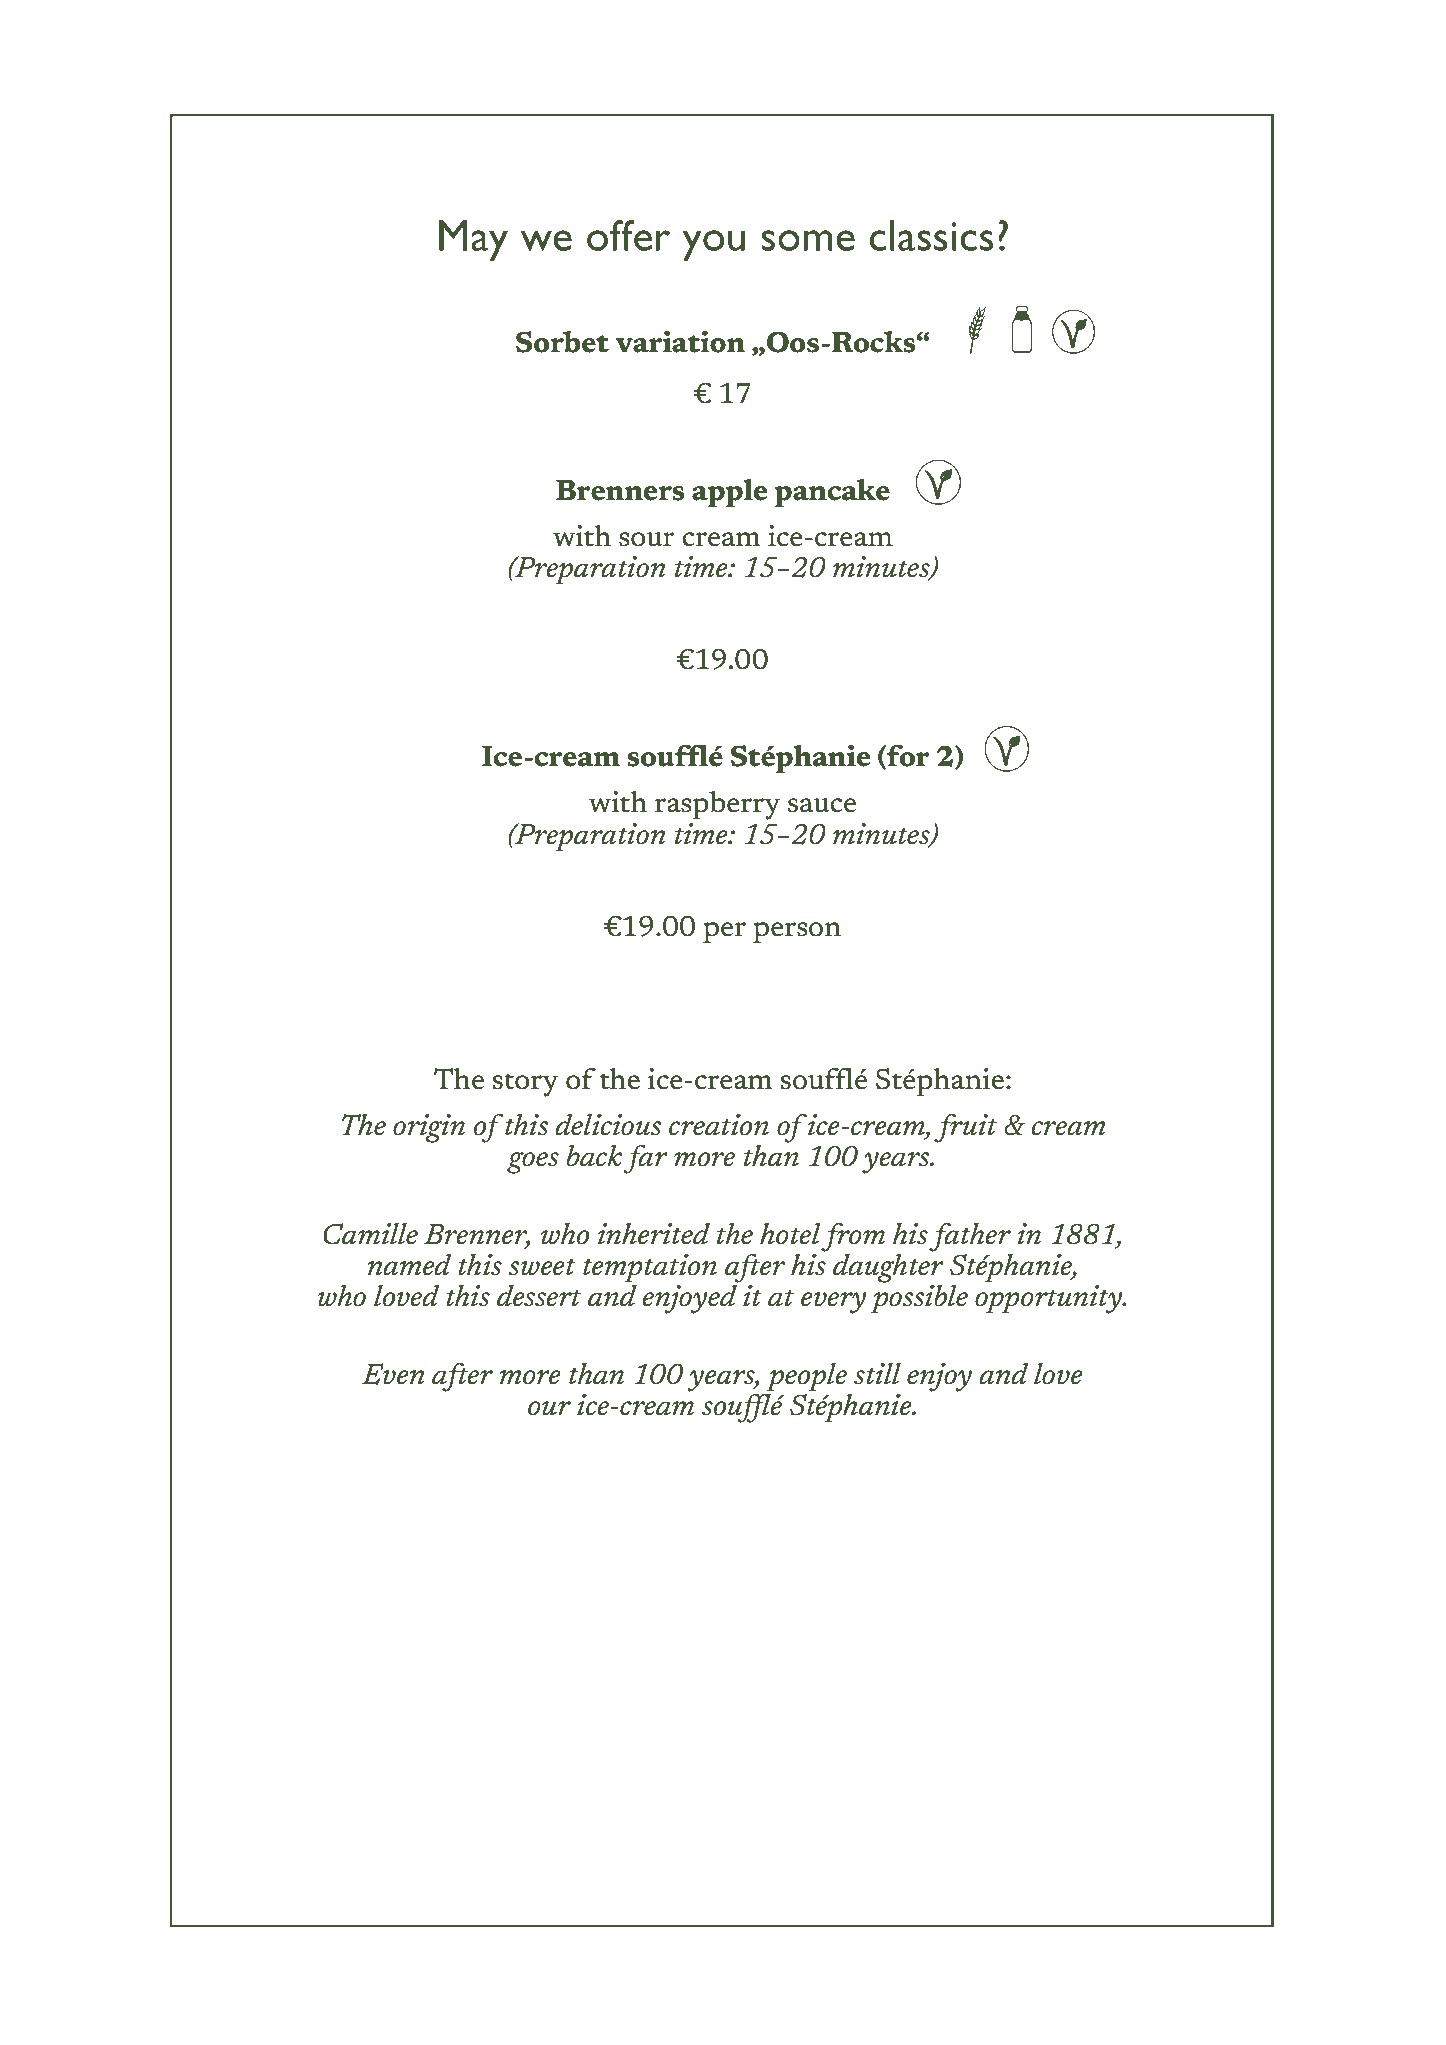 This screenshot has width=1446, height=2045. Describe the element at coordinates (730, 493) in the screenshot. I see `apple` at that location.
